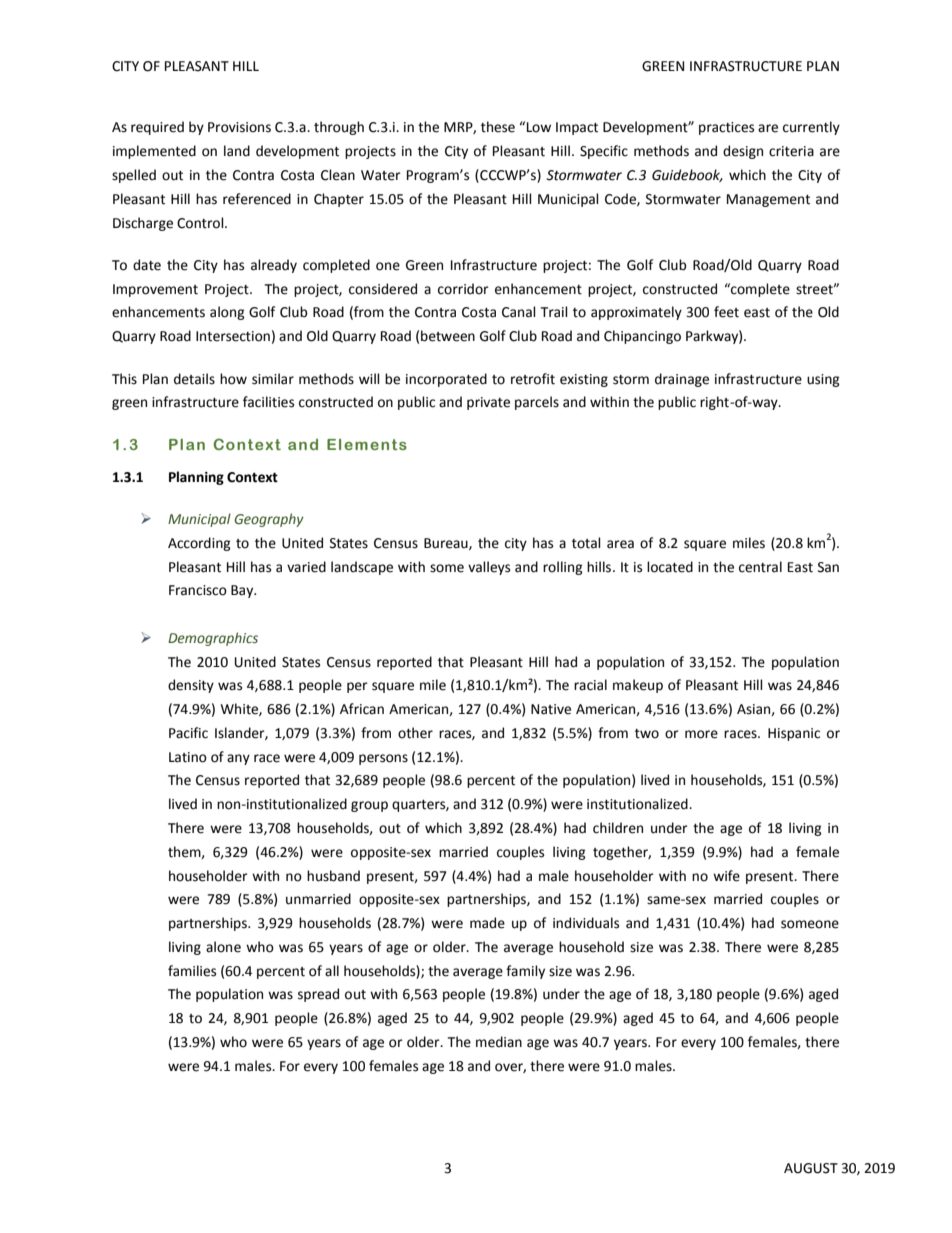  Describe the element at coordinates (499, 1042) in the screenshot. I see `median` at that location.
